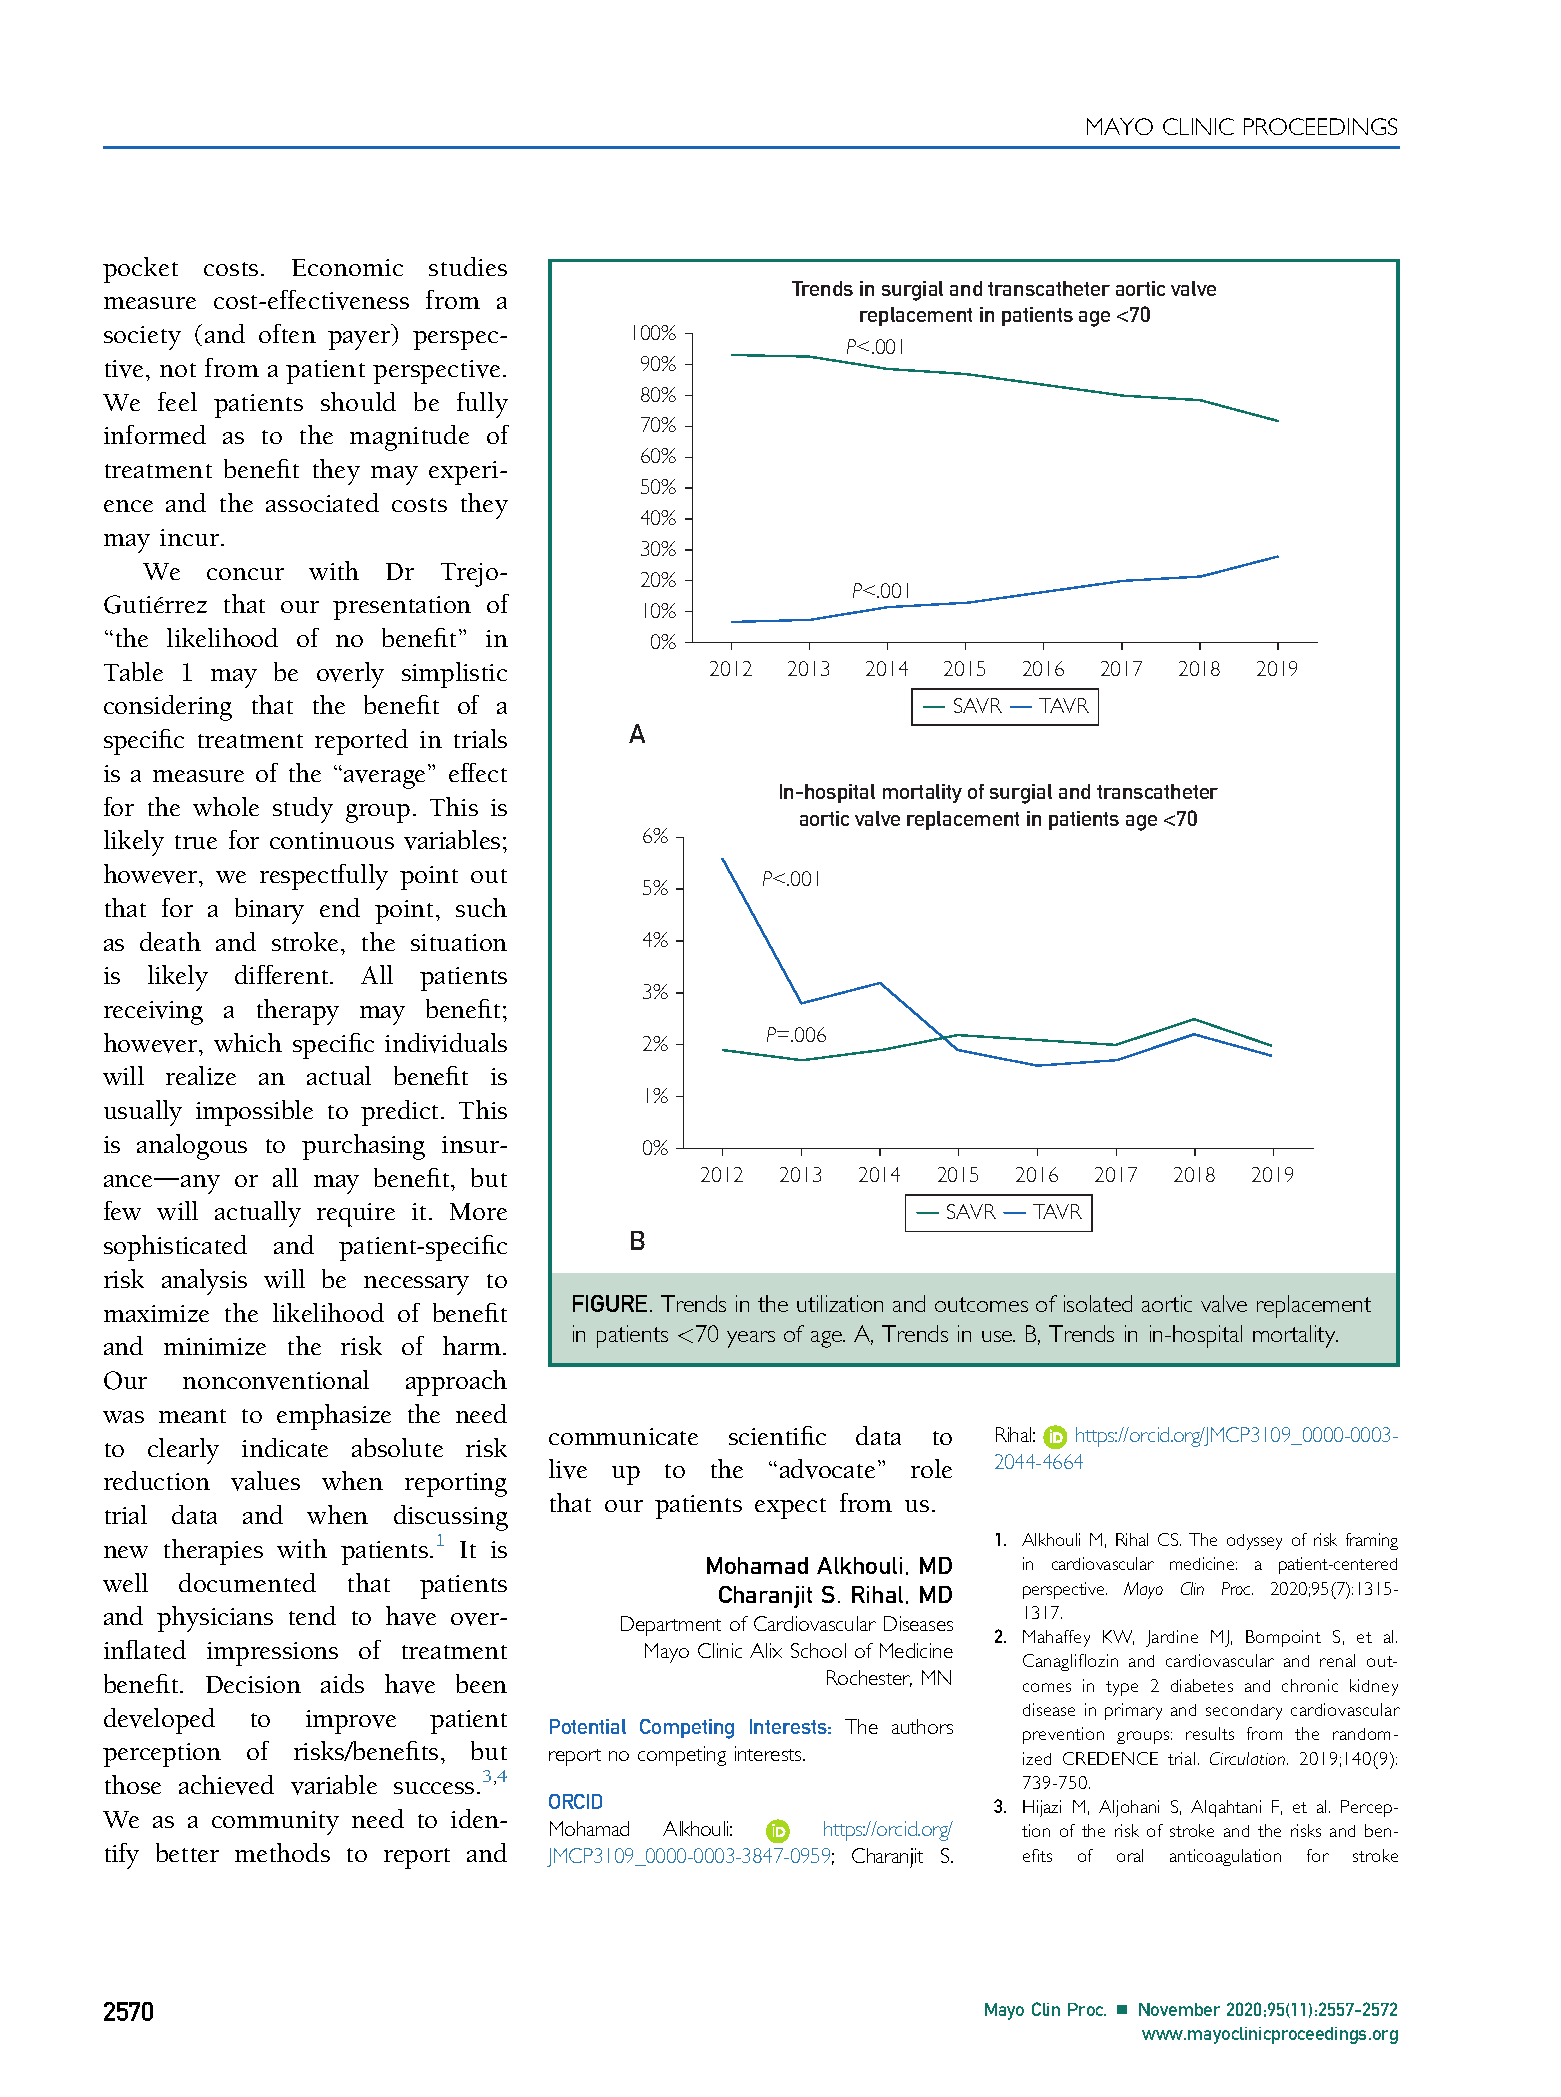  Describe the element at coordinates (1098, 1303) in the screenshot. I see `isolated` at that location.
